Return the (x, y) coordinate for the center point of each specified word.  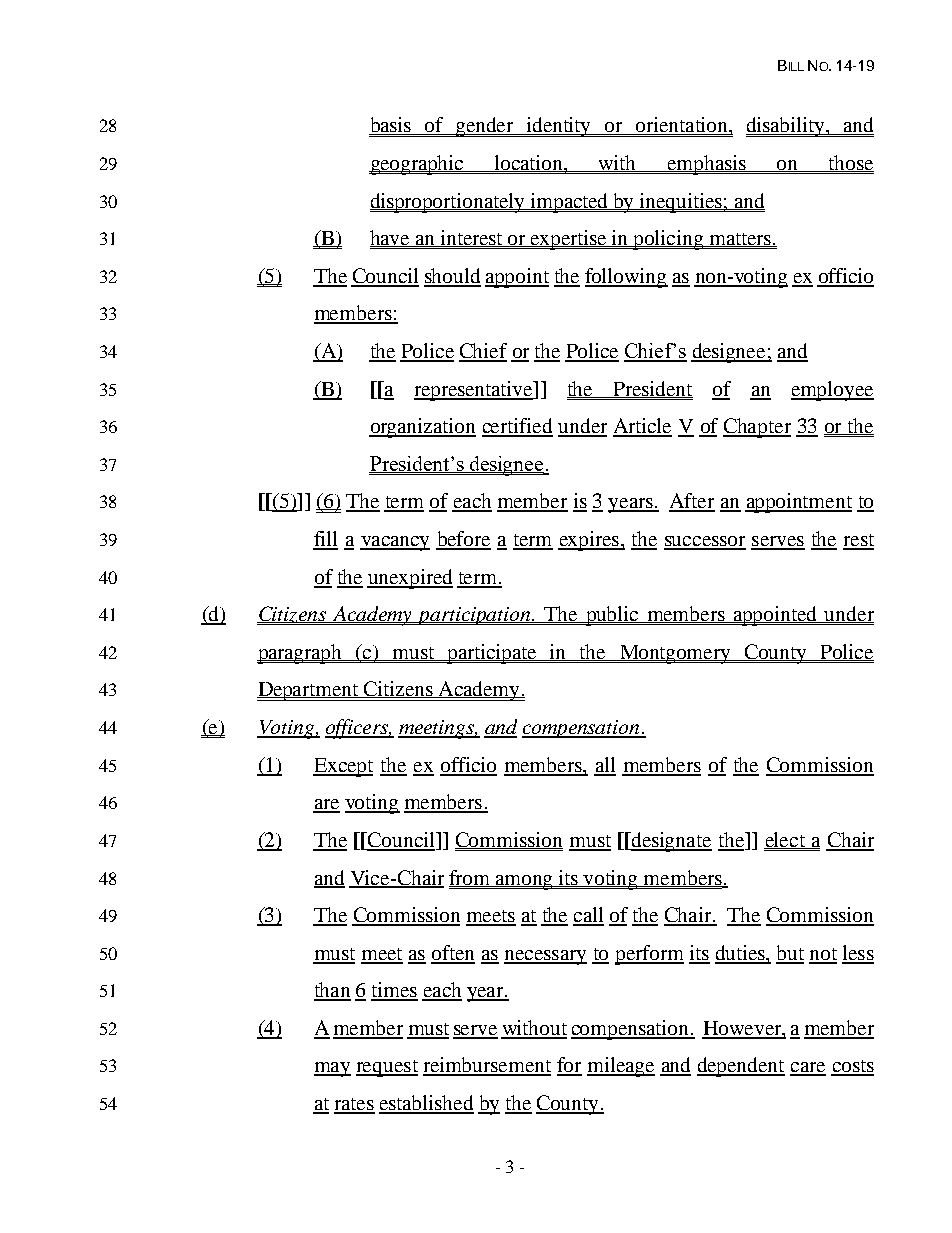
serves (778, 542)
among (525, 882)
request (387, 1068)
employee (832, 391)
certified (517, 427)
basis (391, 126)
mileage (621, 1067)
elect (785, 840)
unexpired (410, 579)
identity (559, 127)
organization (422, 428)
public (612, 616)
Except (343, 767)
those (850, 163)
